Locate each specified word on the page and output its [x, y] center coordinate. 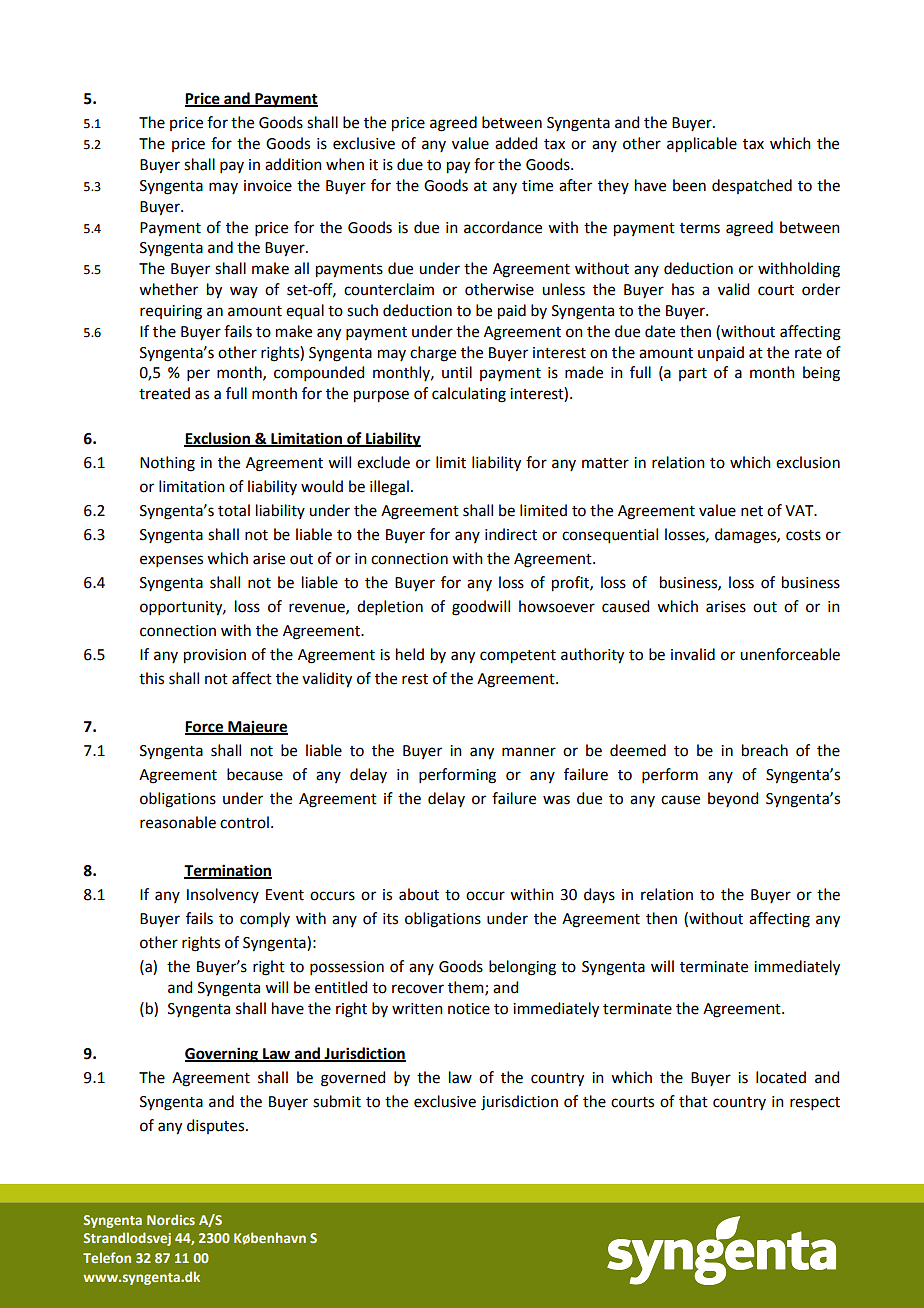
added [516, 143]
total [234, 510]
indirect [511, 534]
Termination [228, 871]
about [419, 894]
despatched [752, 186]
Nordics [171, 1219]
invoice [268, 186]
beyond [733, 799]
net [752, 511]
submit [337, 1101]
